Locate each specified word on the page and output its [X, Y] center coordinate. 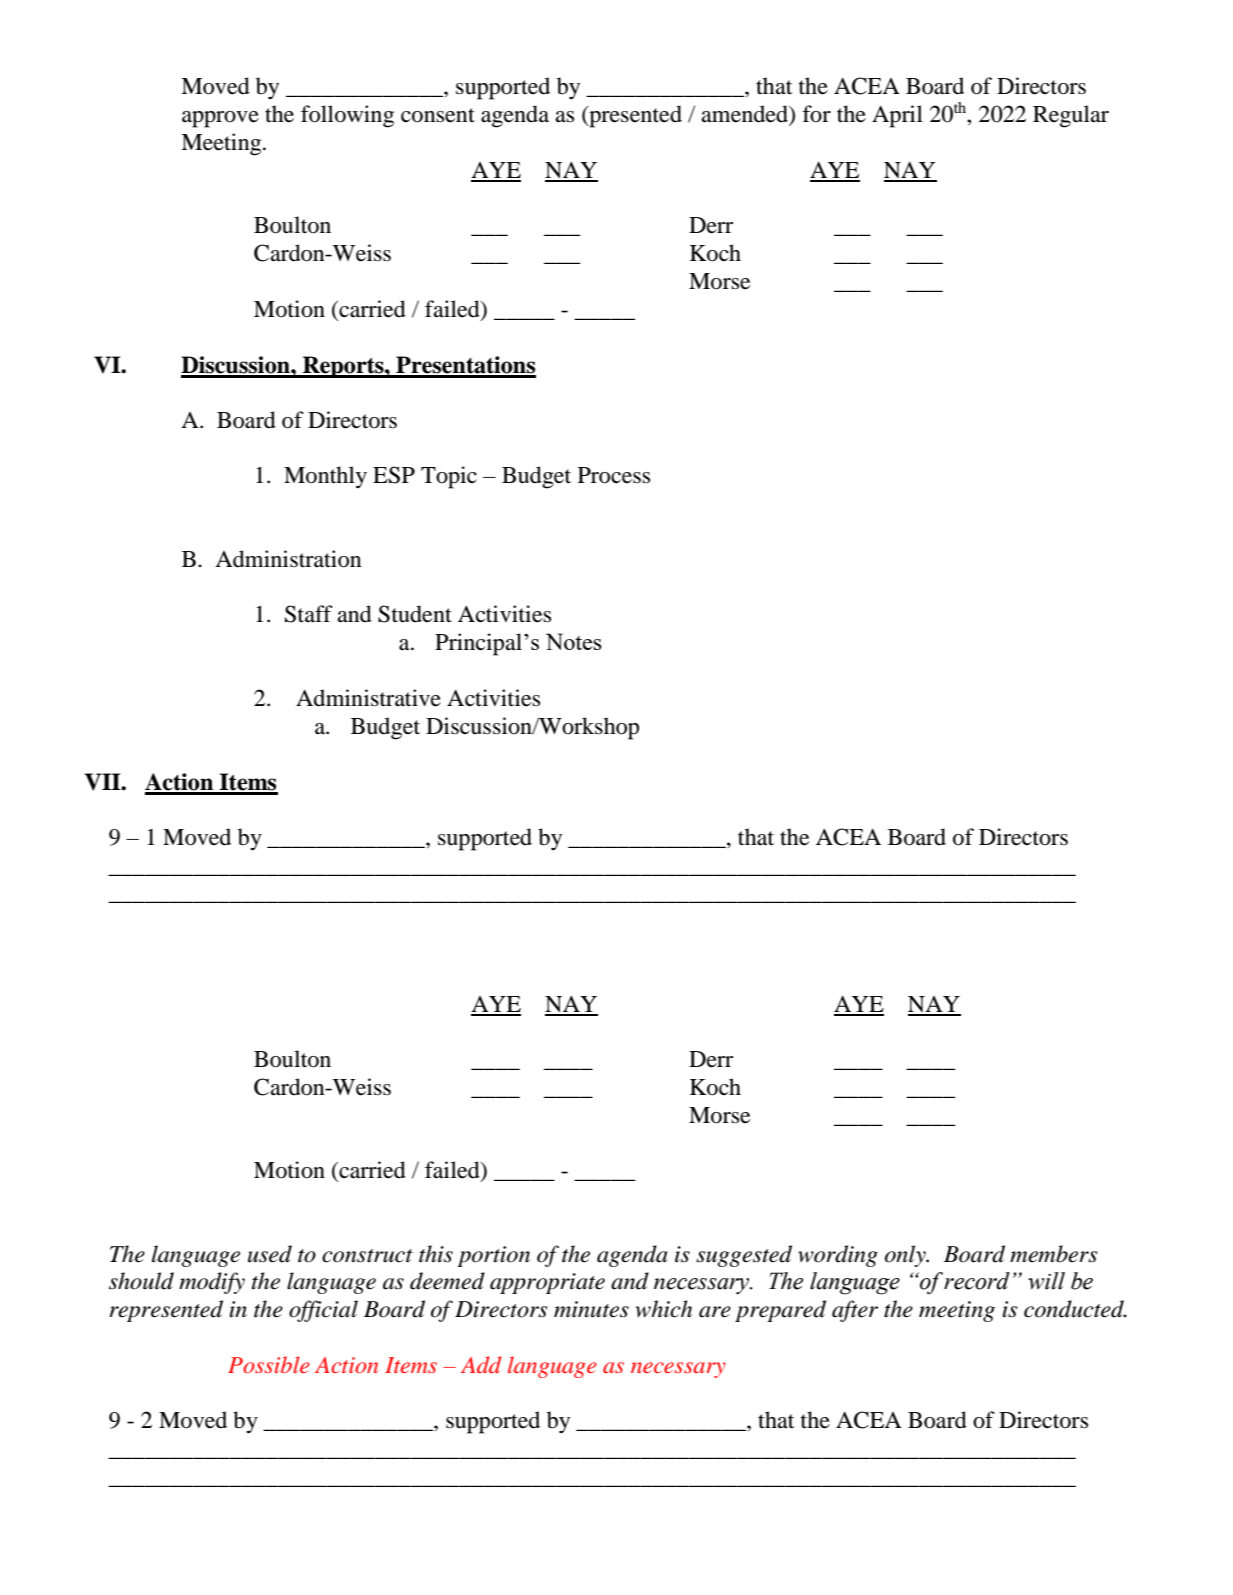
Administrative [368, 698]
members [1053, 1254]
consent [438, 115]
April [897, 116]
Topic [449, 477]
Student [415, 614]
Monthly [325, 477]
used [270, 1254]
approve [220, 119]
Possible [269, 1364]
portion [493, 1256]
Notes [574, 641]
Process [614, 475]
